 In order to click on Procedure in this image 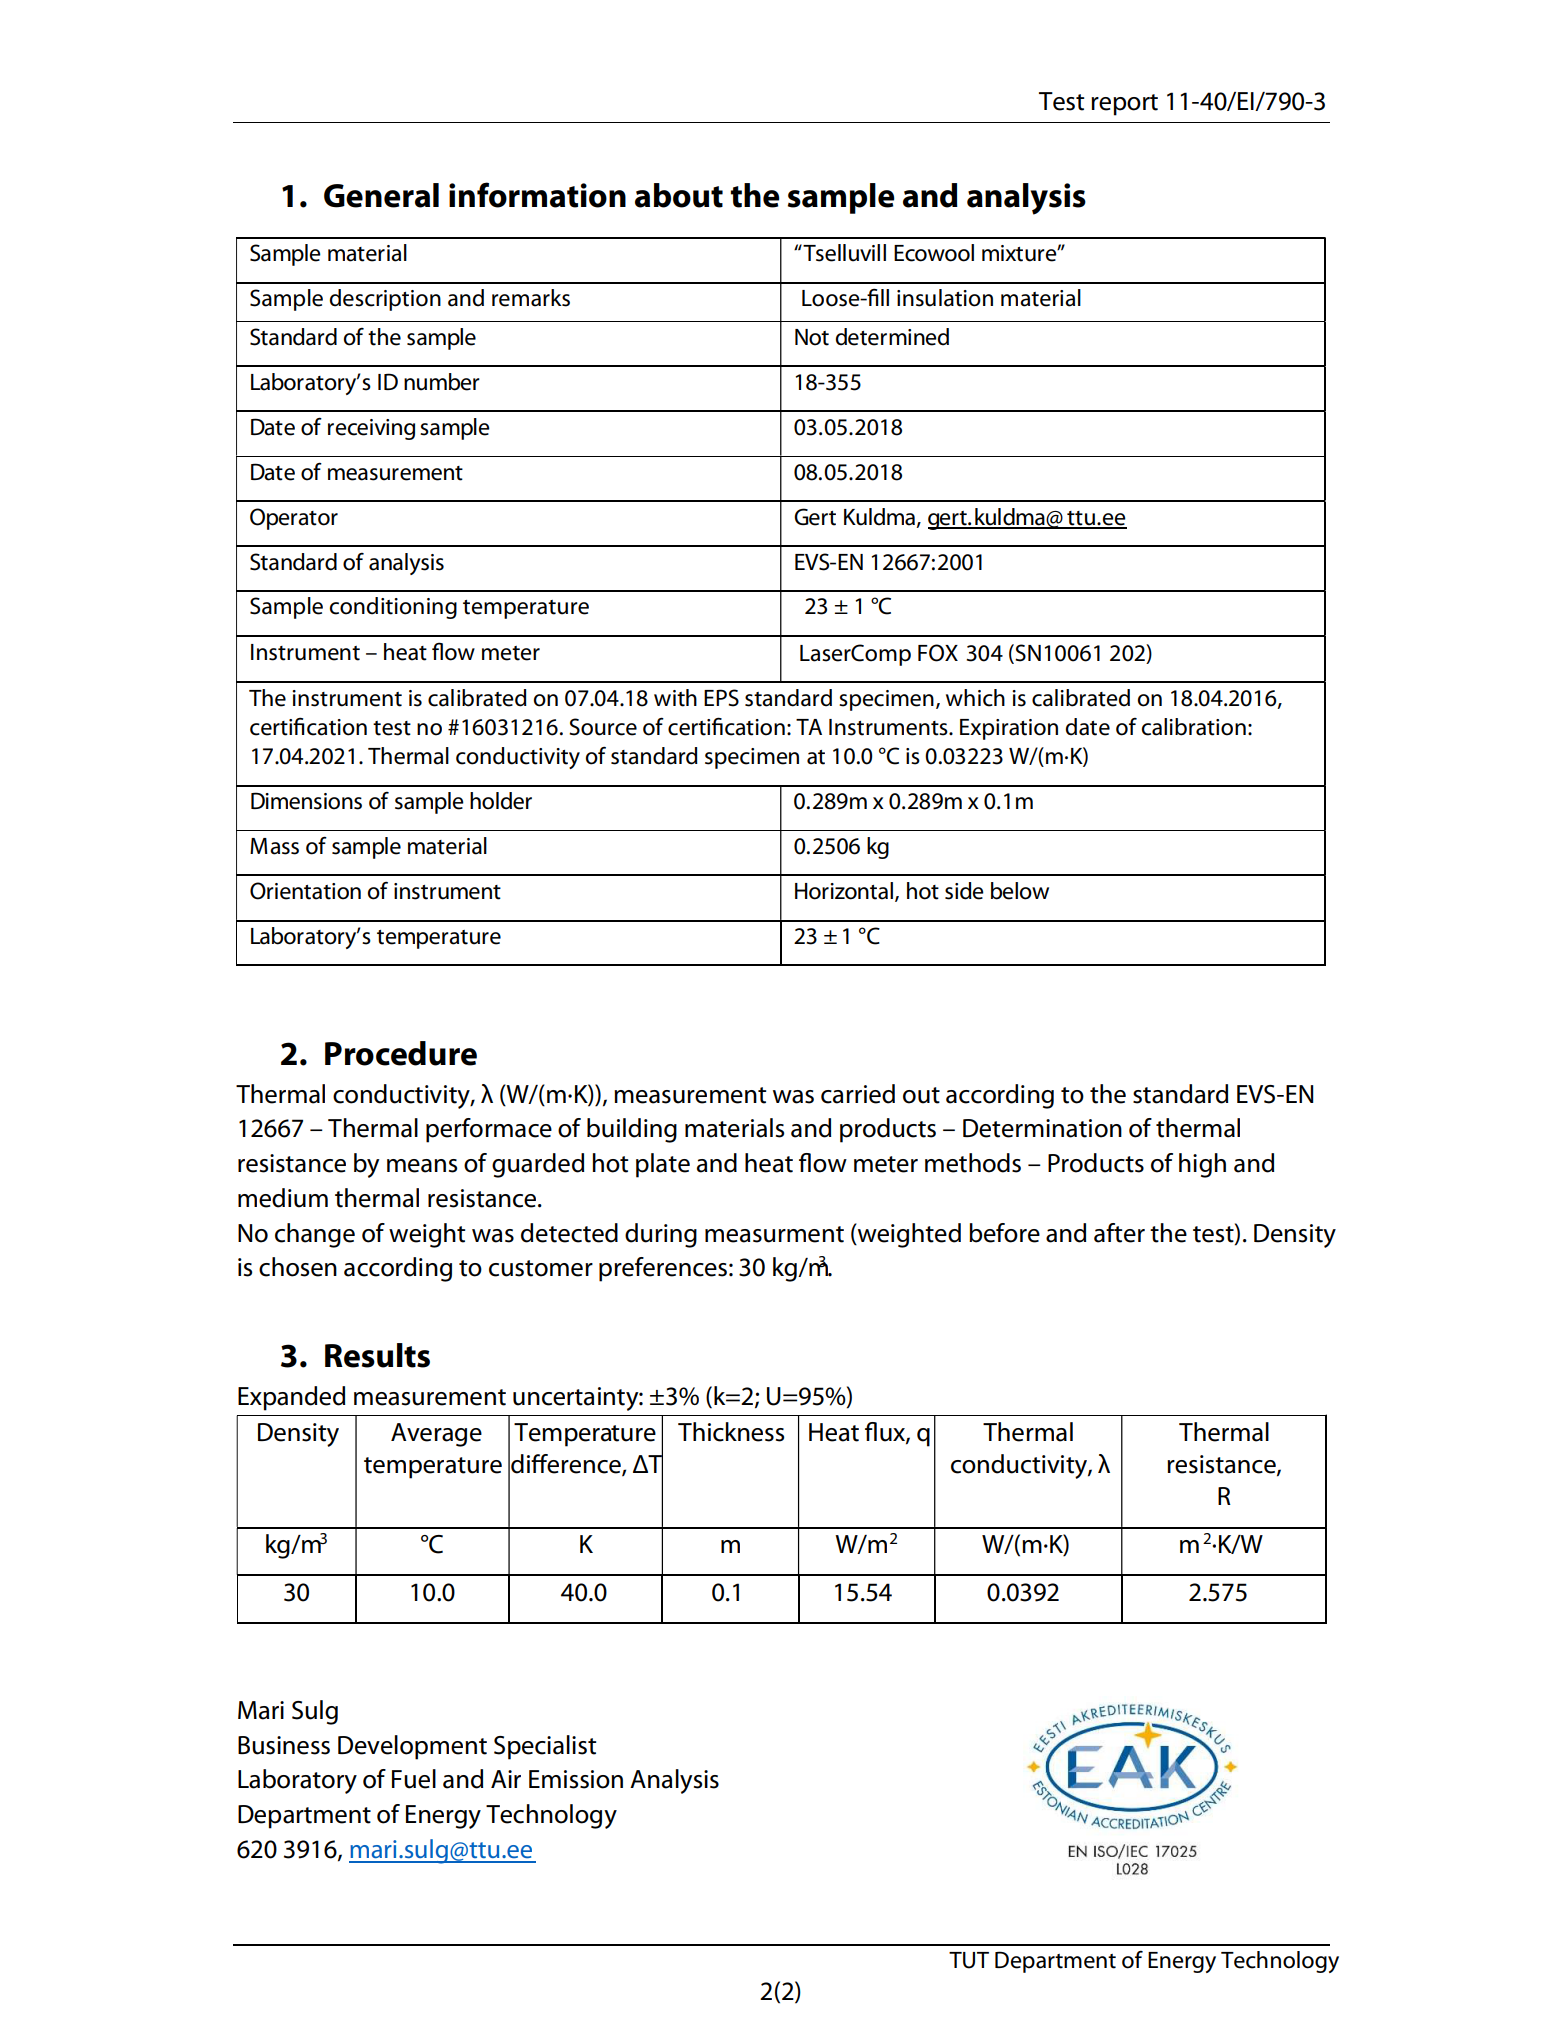, I will do `click(401, 1053)`.
